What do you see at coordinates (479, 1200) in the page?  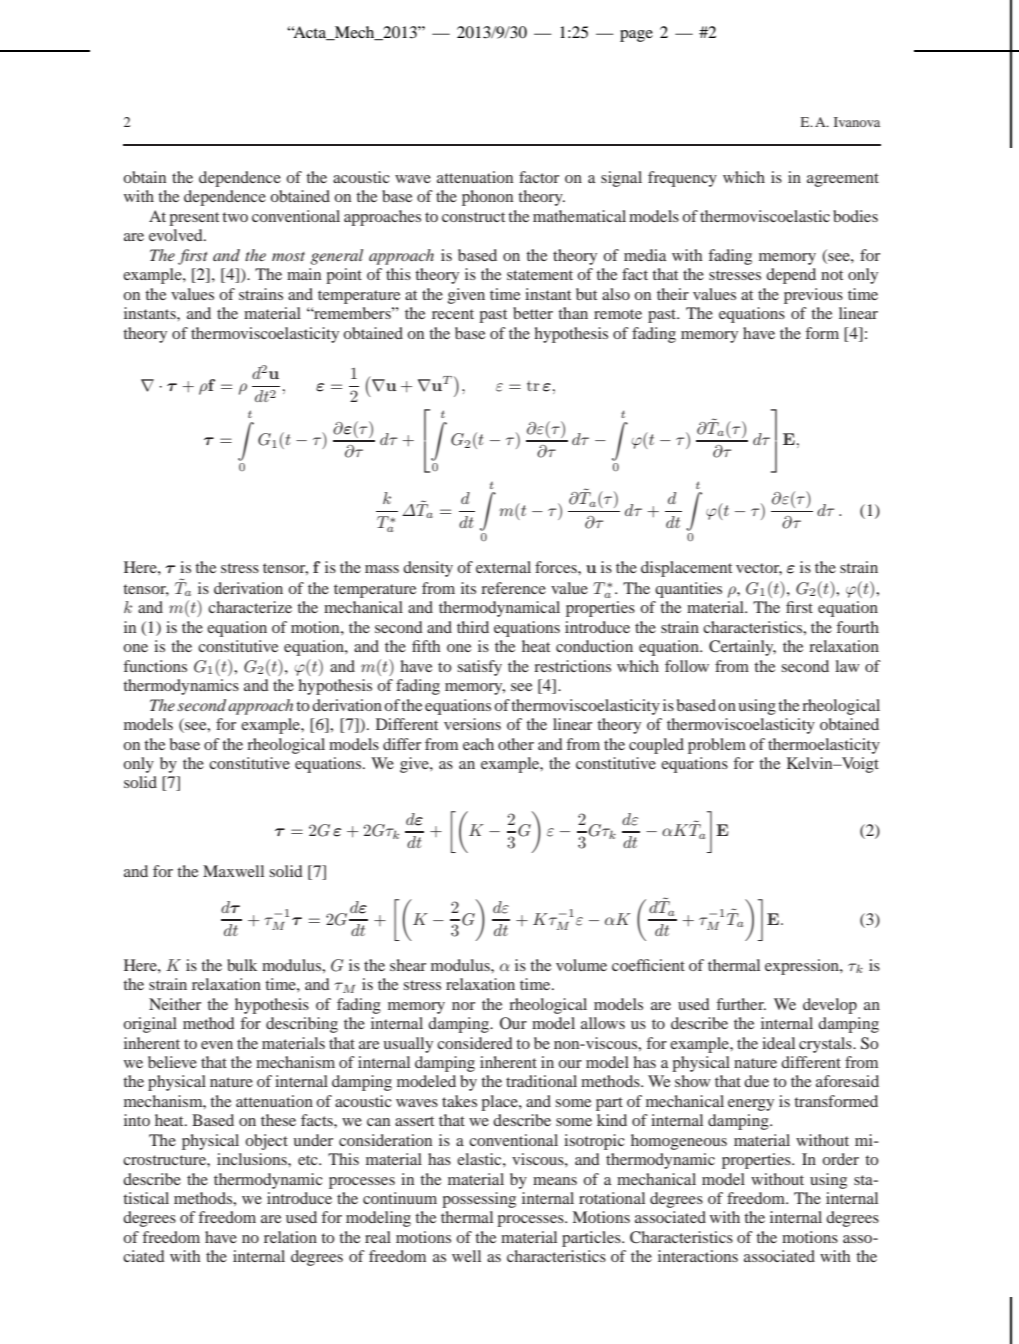 I see `possessing` at bounding box center [479, 1200].
